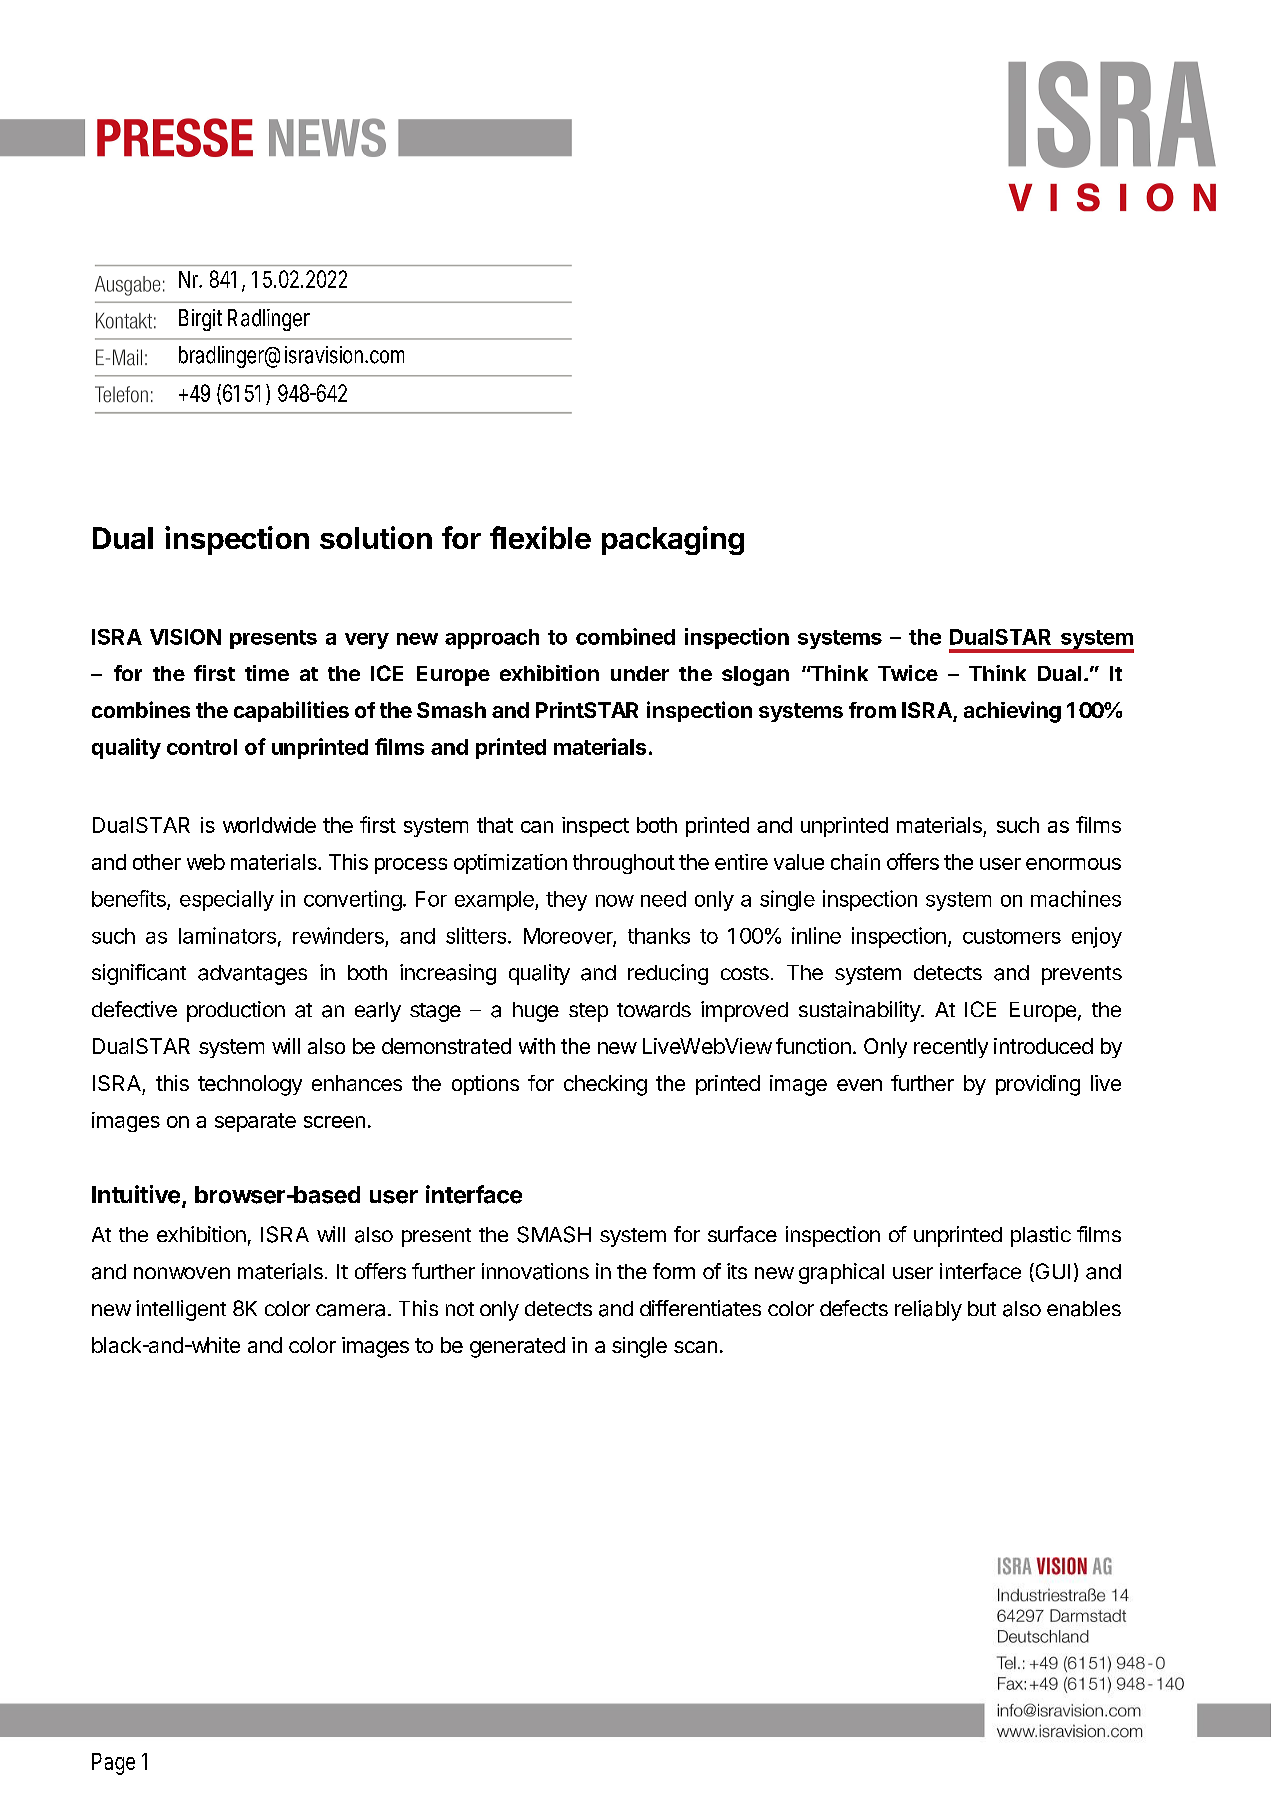 This image has width=1273, height=1800. What do you see at coordinates (517, 1347) in the image?
I see `generated` at bounding box center [517, 1347].
